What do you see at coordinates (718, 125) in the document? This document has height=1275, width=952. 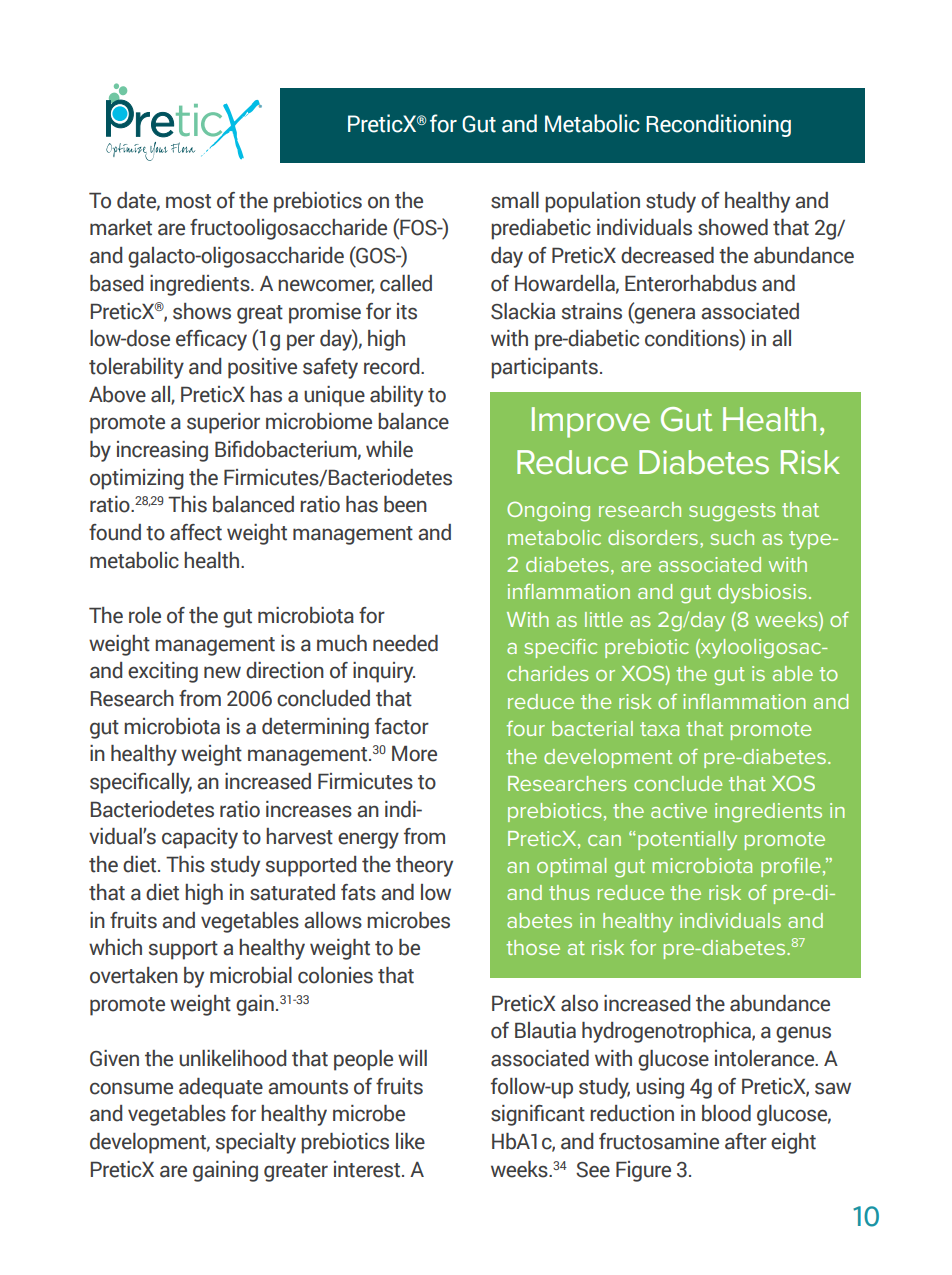 I see `Reconditioning` at bounding box center [718, 125].
